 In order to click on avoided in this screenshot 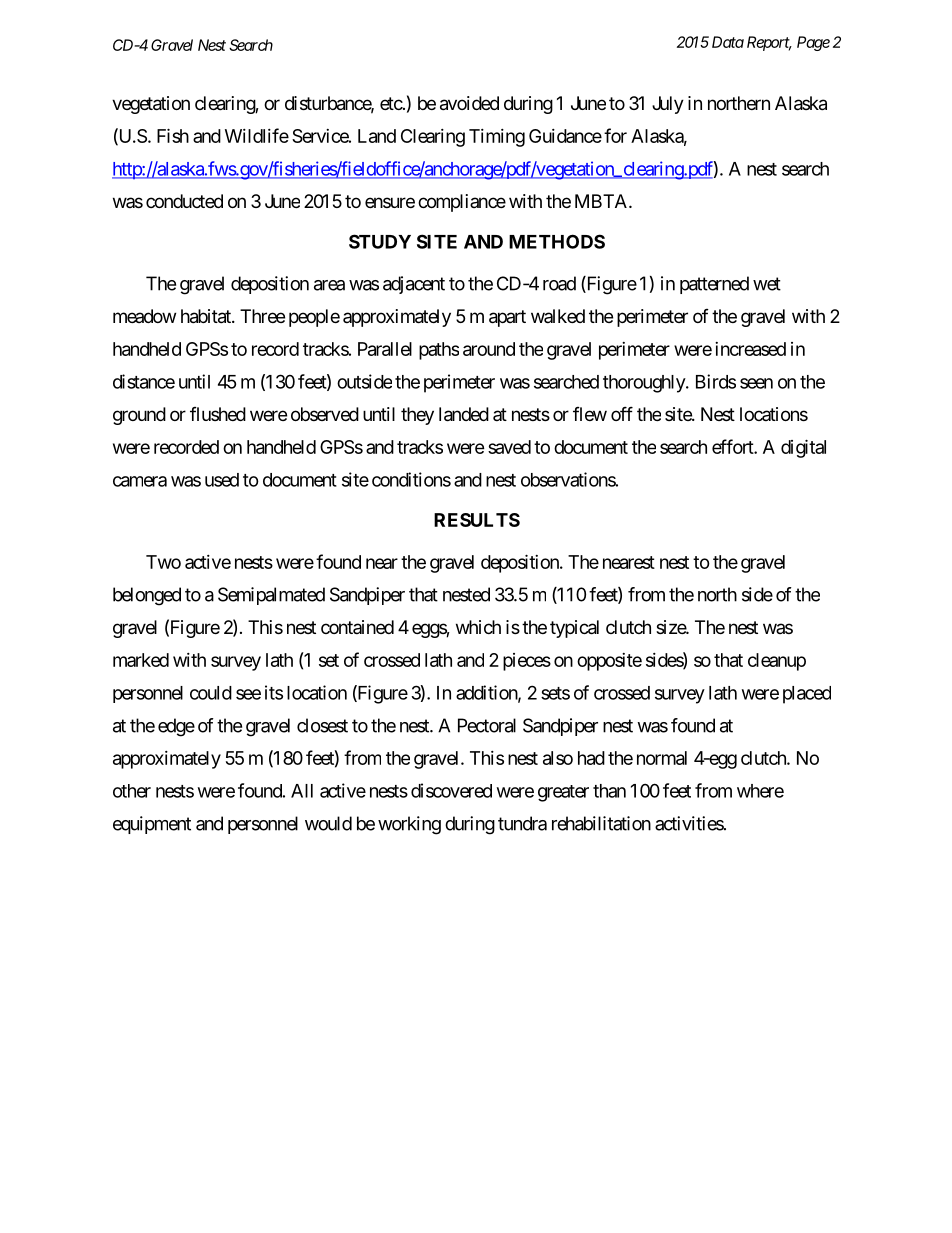, I will do `click(469, 103)`.
